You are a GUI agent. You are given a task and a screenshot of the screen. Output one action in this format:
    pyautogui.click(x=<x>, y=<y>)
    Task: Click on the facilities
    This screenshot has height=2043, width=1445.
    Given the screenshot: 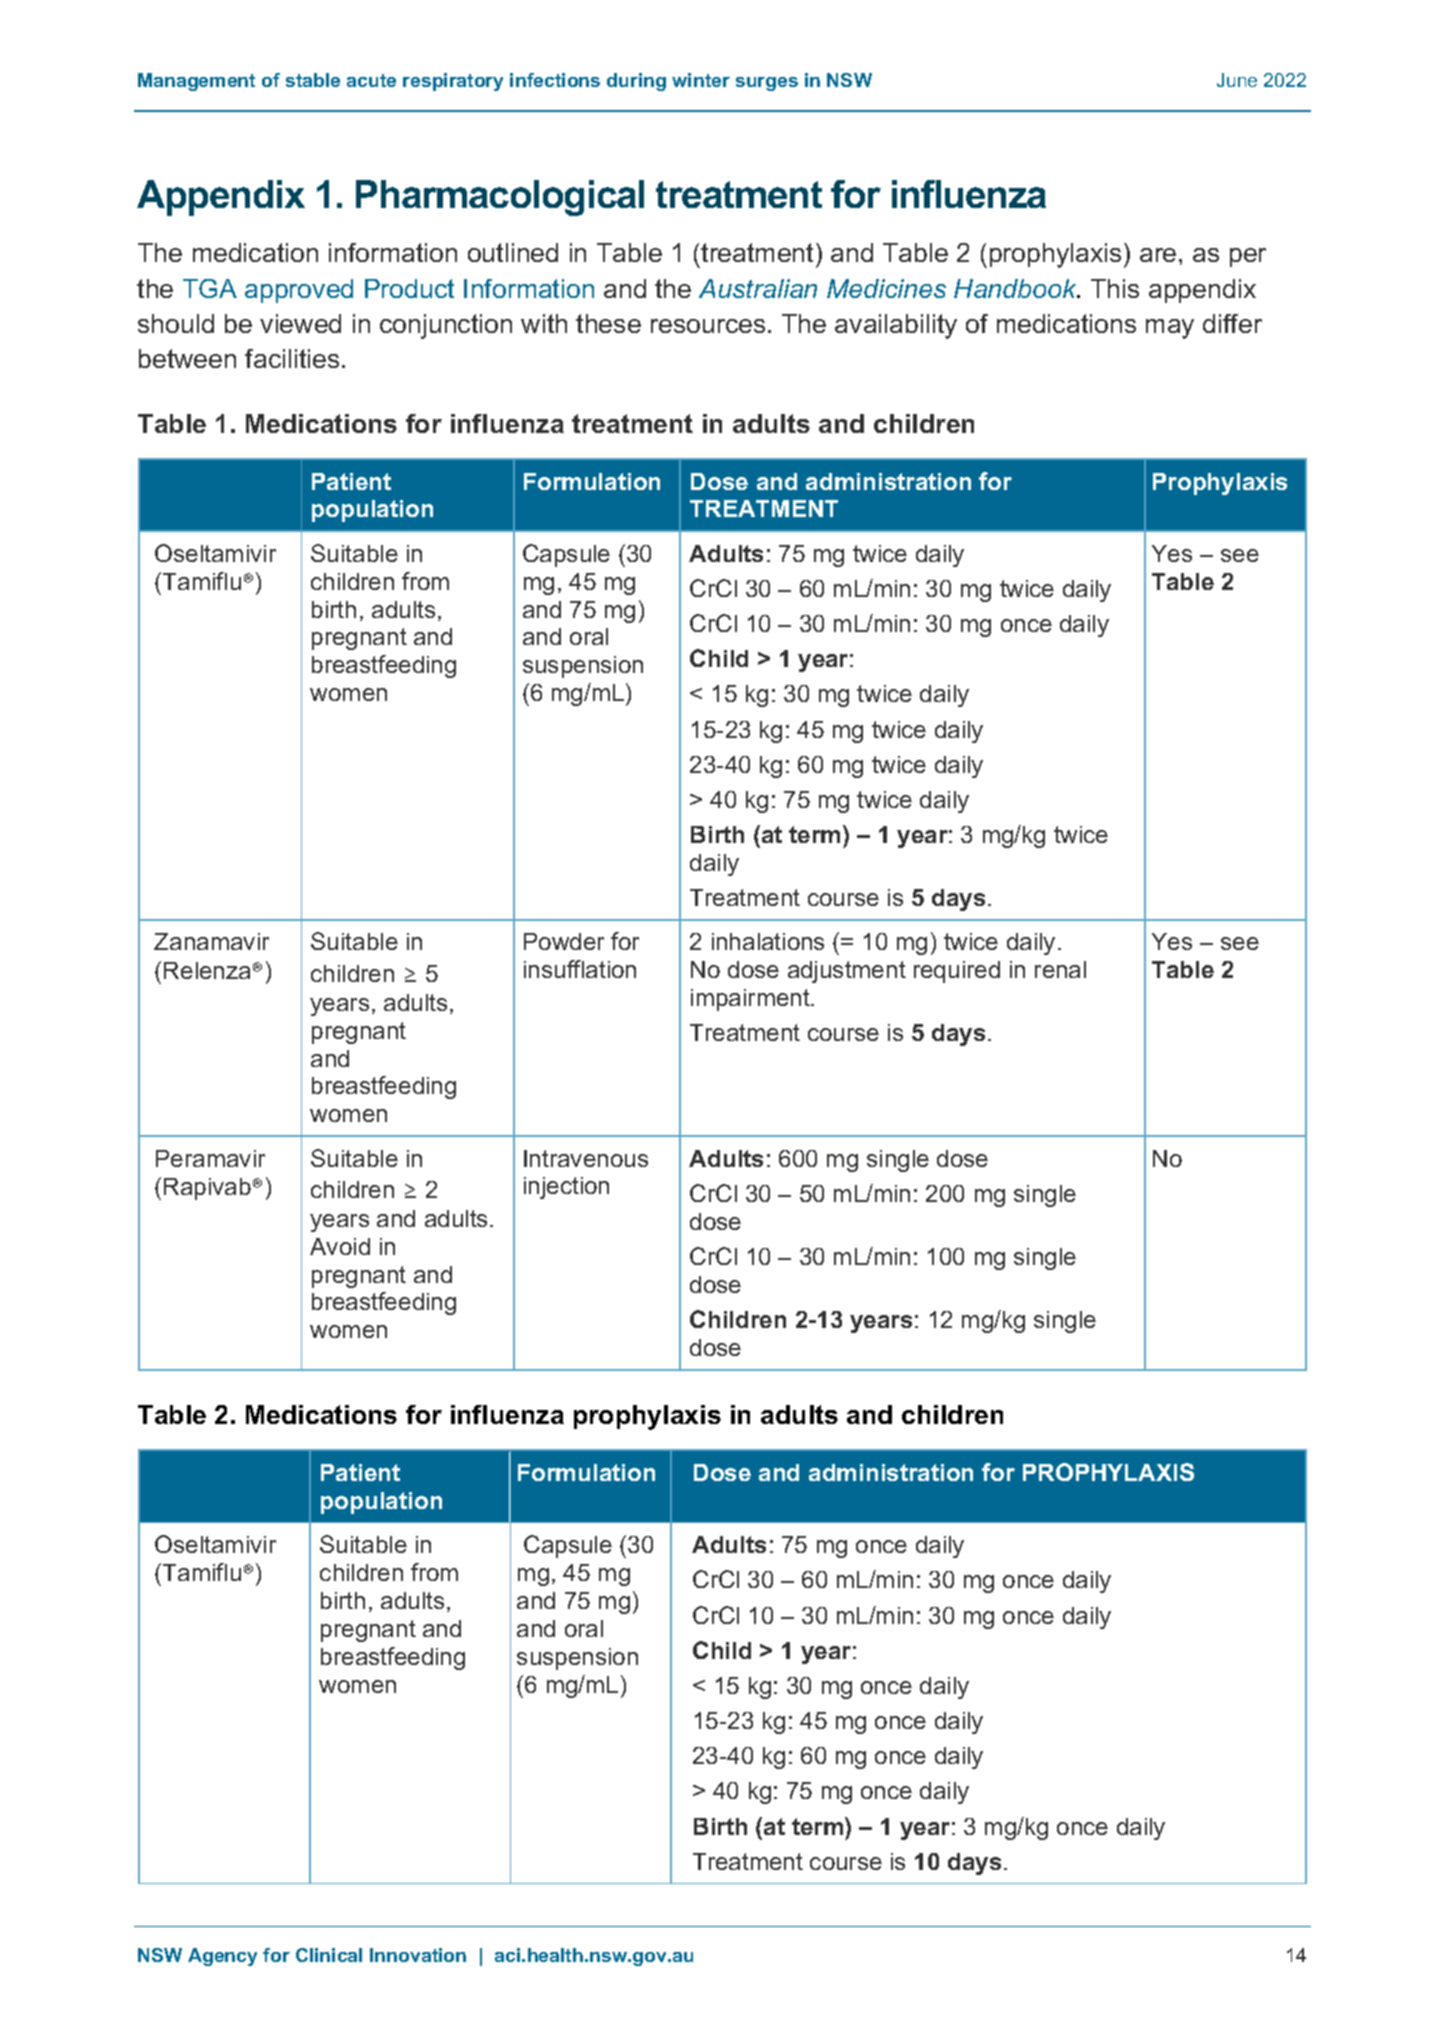 What is the action you would take?
    pyautogui.click(x=292, y=358)
